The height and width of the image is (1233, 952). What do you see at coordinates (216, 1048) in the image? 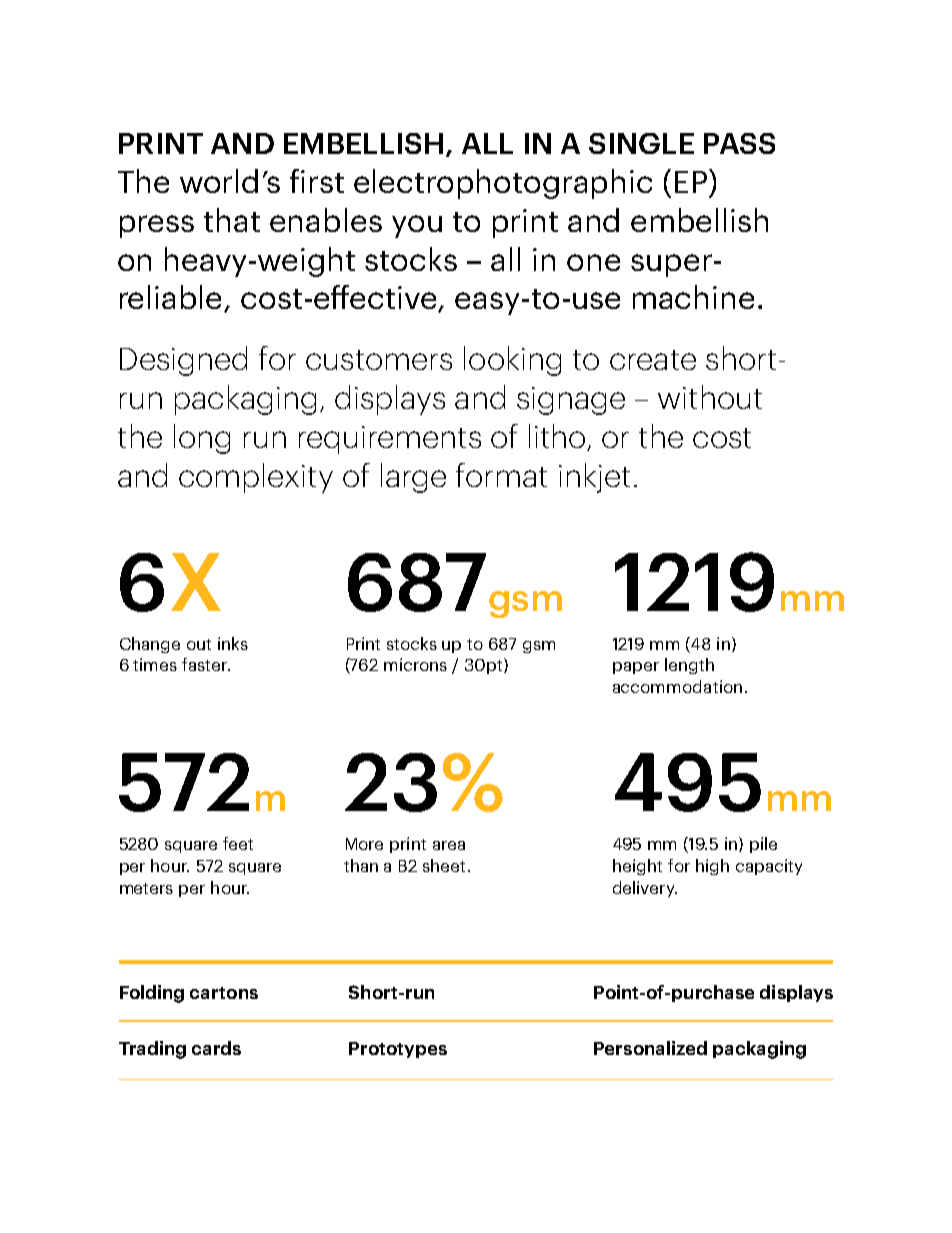
I see `cards` at bounding box center [216, 1048].
